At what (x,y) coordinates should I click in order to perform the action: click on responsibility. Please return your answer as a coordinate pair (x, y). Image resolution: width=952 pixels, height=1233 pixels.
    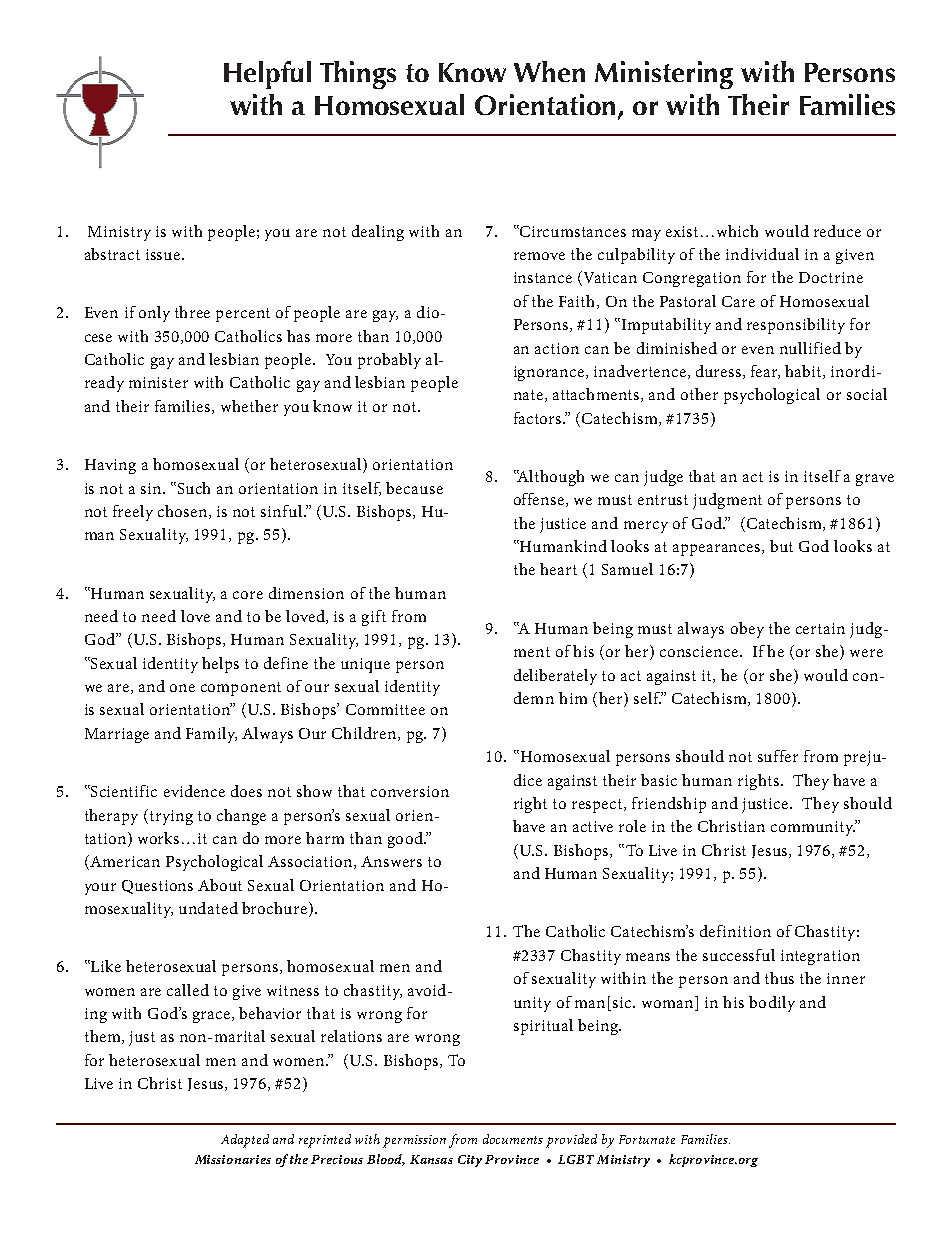
    Looking at the image, I should click on (796, 326).
